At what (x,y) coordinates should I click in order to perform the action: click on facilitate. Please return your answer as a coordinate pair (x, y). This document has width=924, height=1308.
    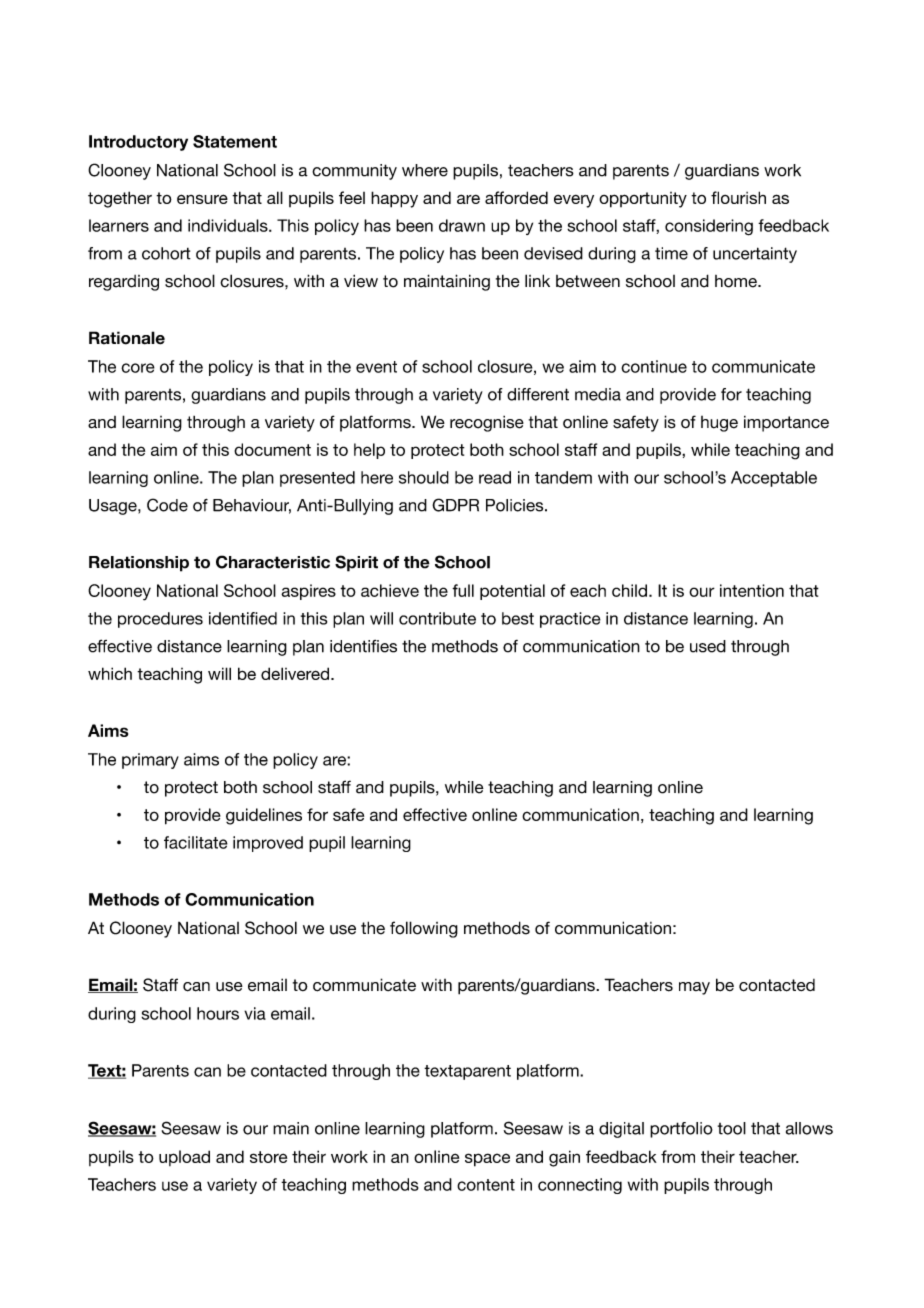
    Looking at the image, I should click on (196, 842).
